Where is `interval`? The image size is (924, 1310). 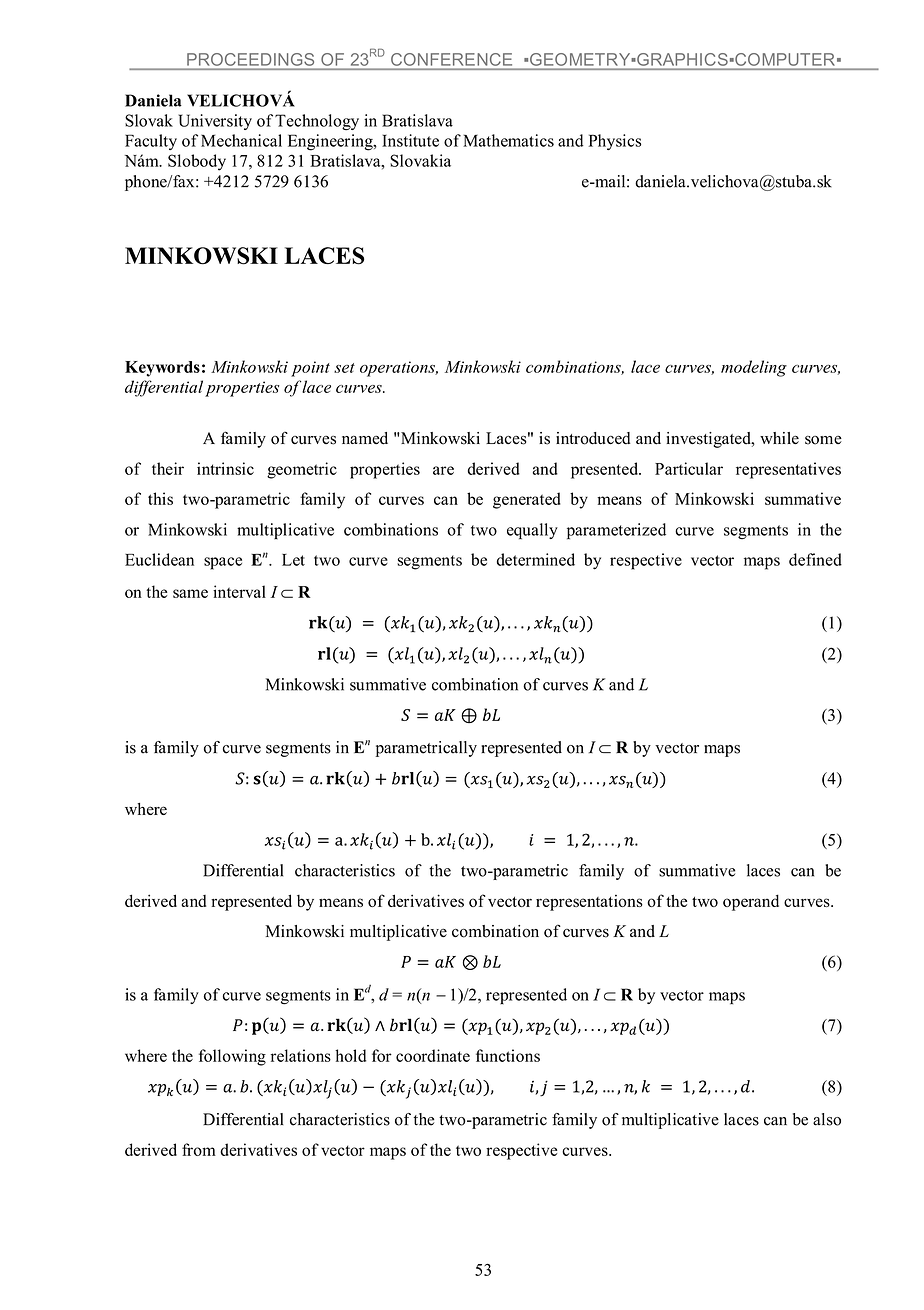 interval is located at coordinates (239, 591).
